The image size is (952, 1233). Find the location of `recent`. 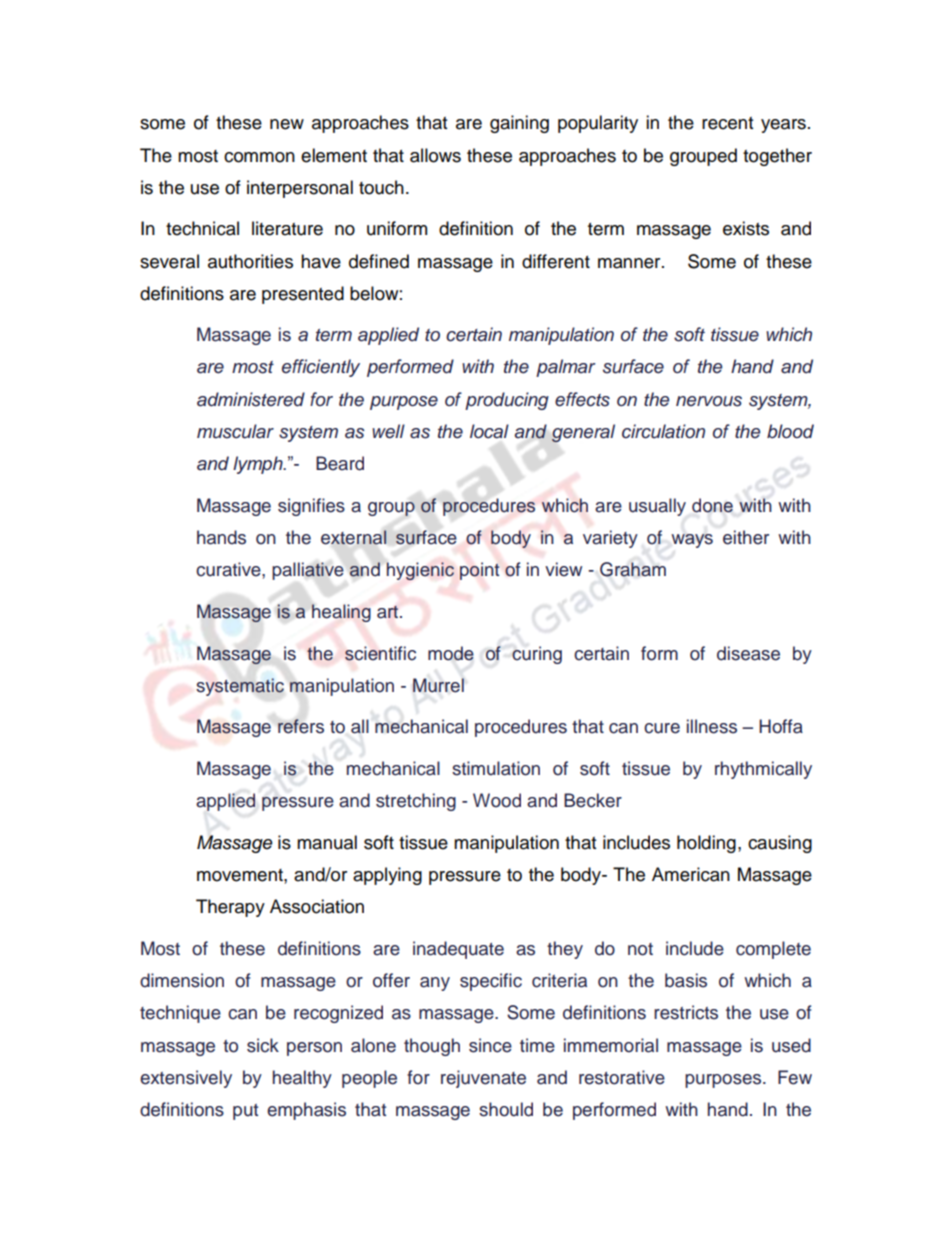

recent is located at coordinates (727, 123).
